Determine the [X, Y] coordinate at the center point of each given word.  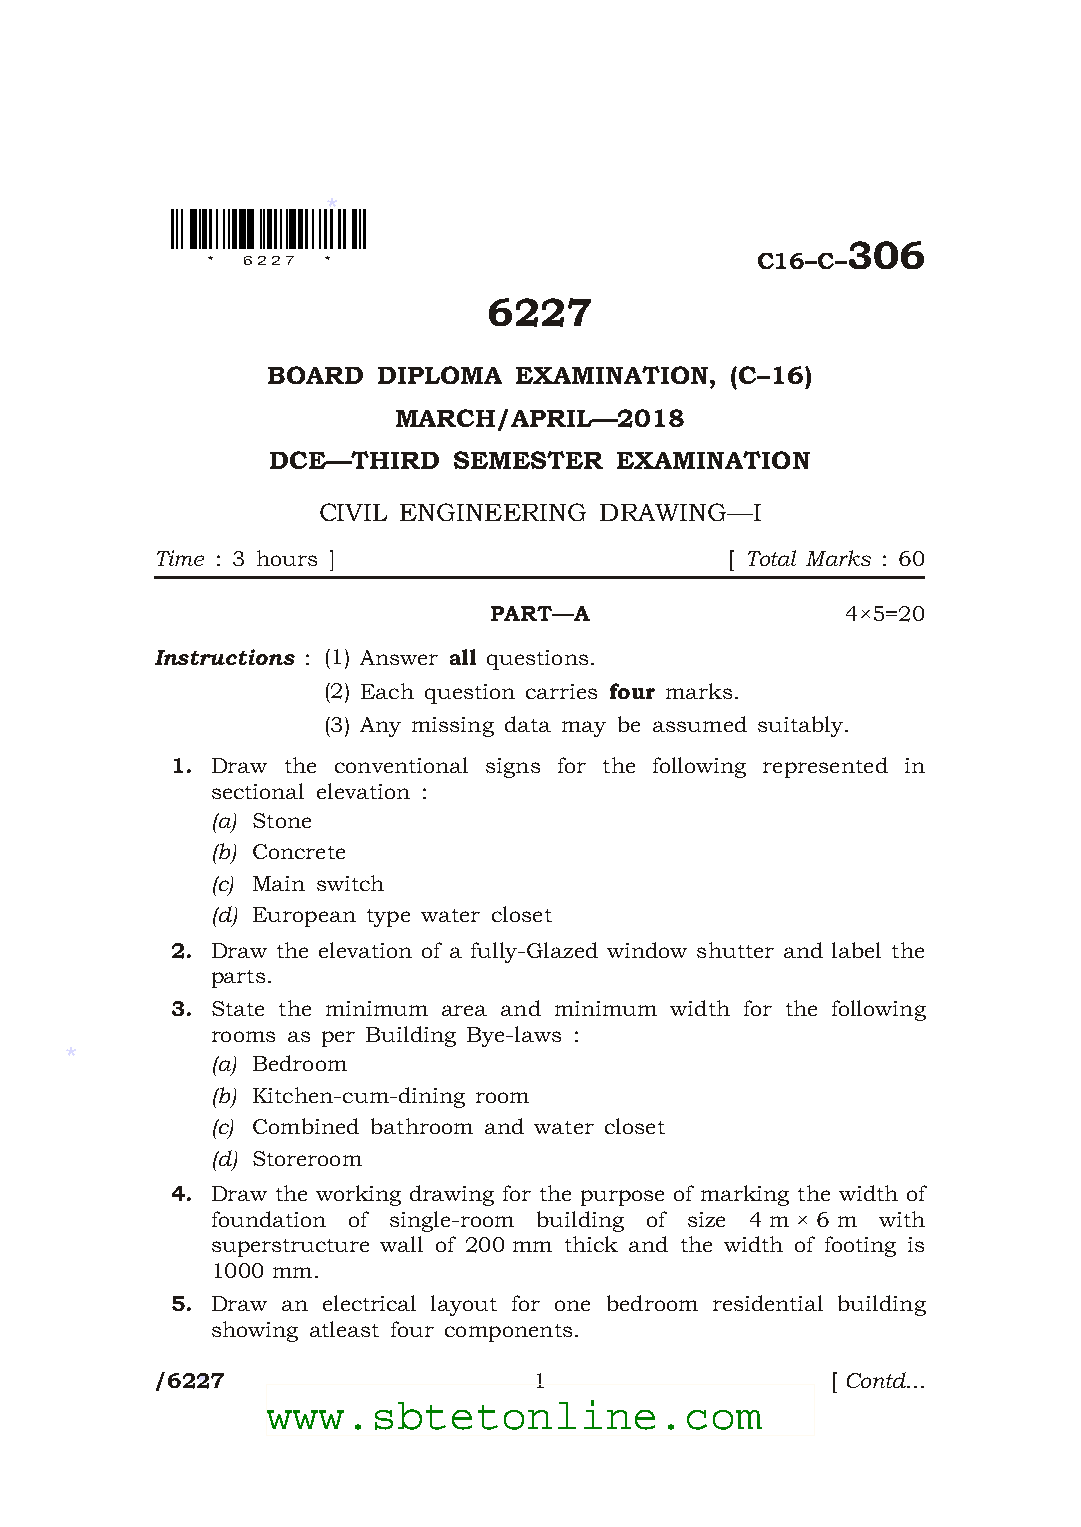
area [464, 1010]
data [528, 724]
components [508, 1333]
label [856, 950]
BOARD [315, 375]
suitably [802, 726]
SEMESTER [528, 460]
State [238, 1008]
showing [255, 1331]
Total [772, 558]
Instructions [225, 657]
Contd [878, 1380]
